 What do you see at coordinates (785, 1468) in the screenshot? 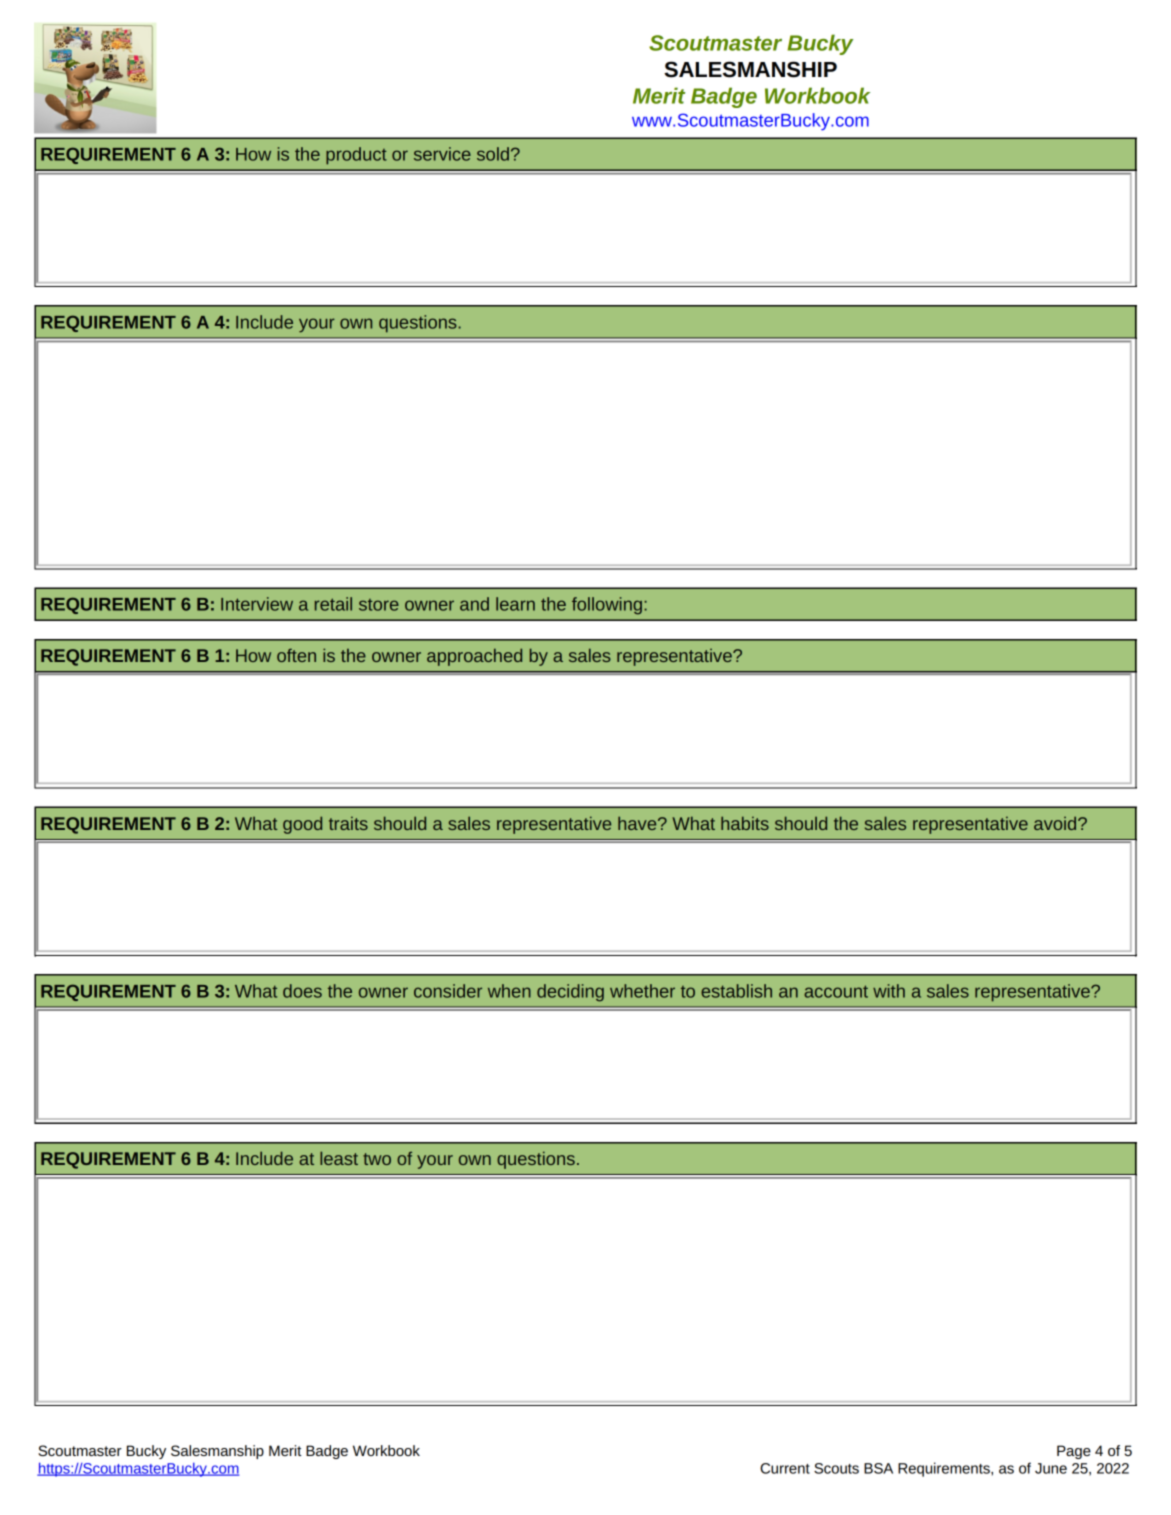
I see `Current` at bounding box center [785, 1468].
